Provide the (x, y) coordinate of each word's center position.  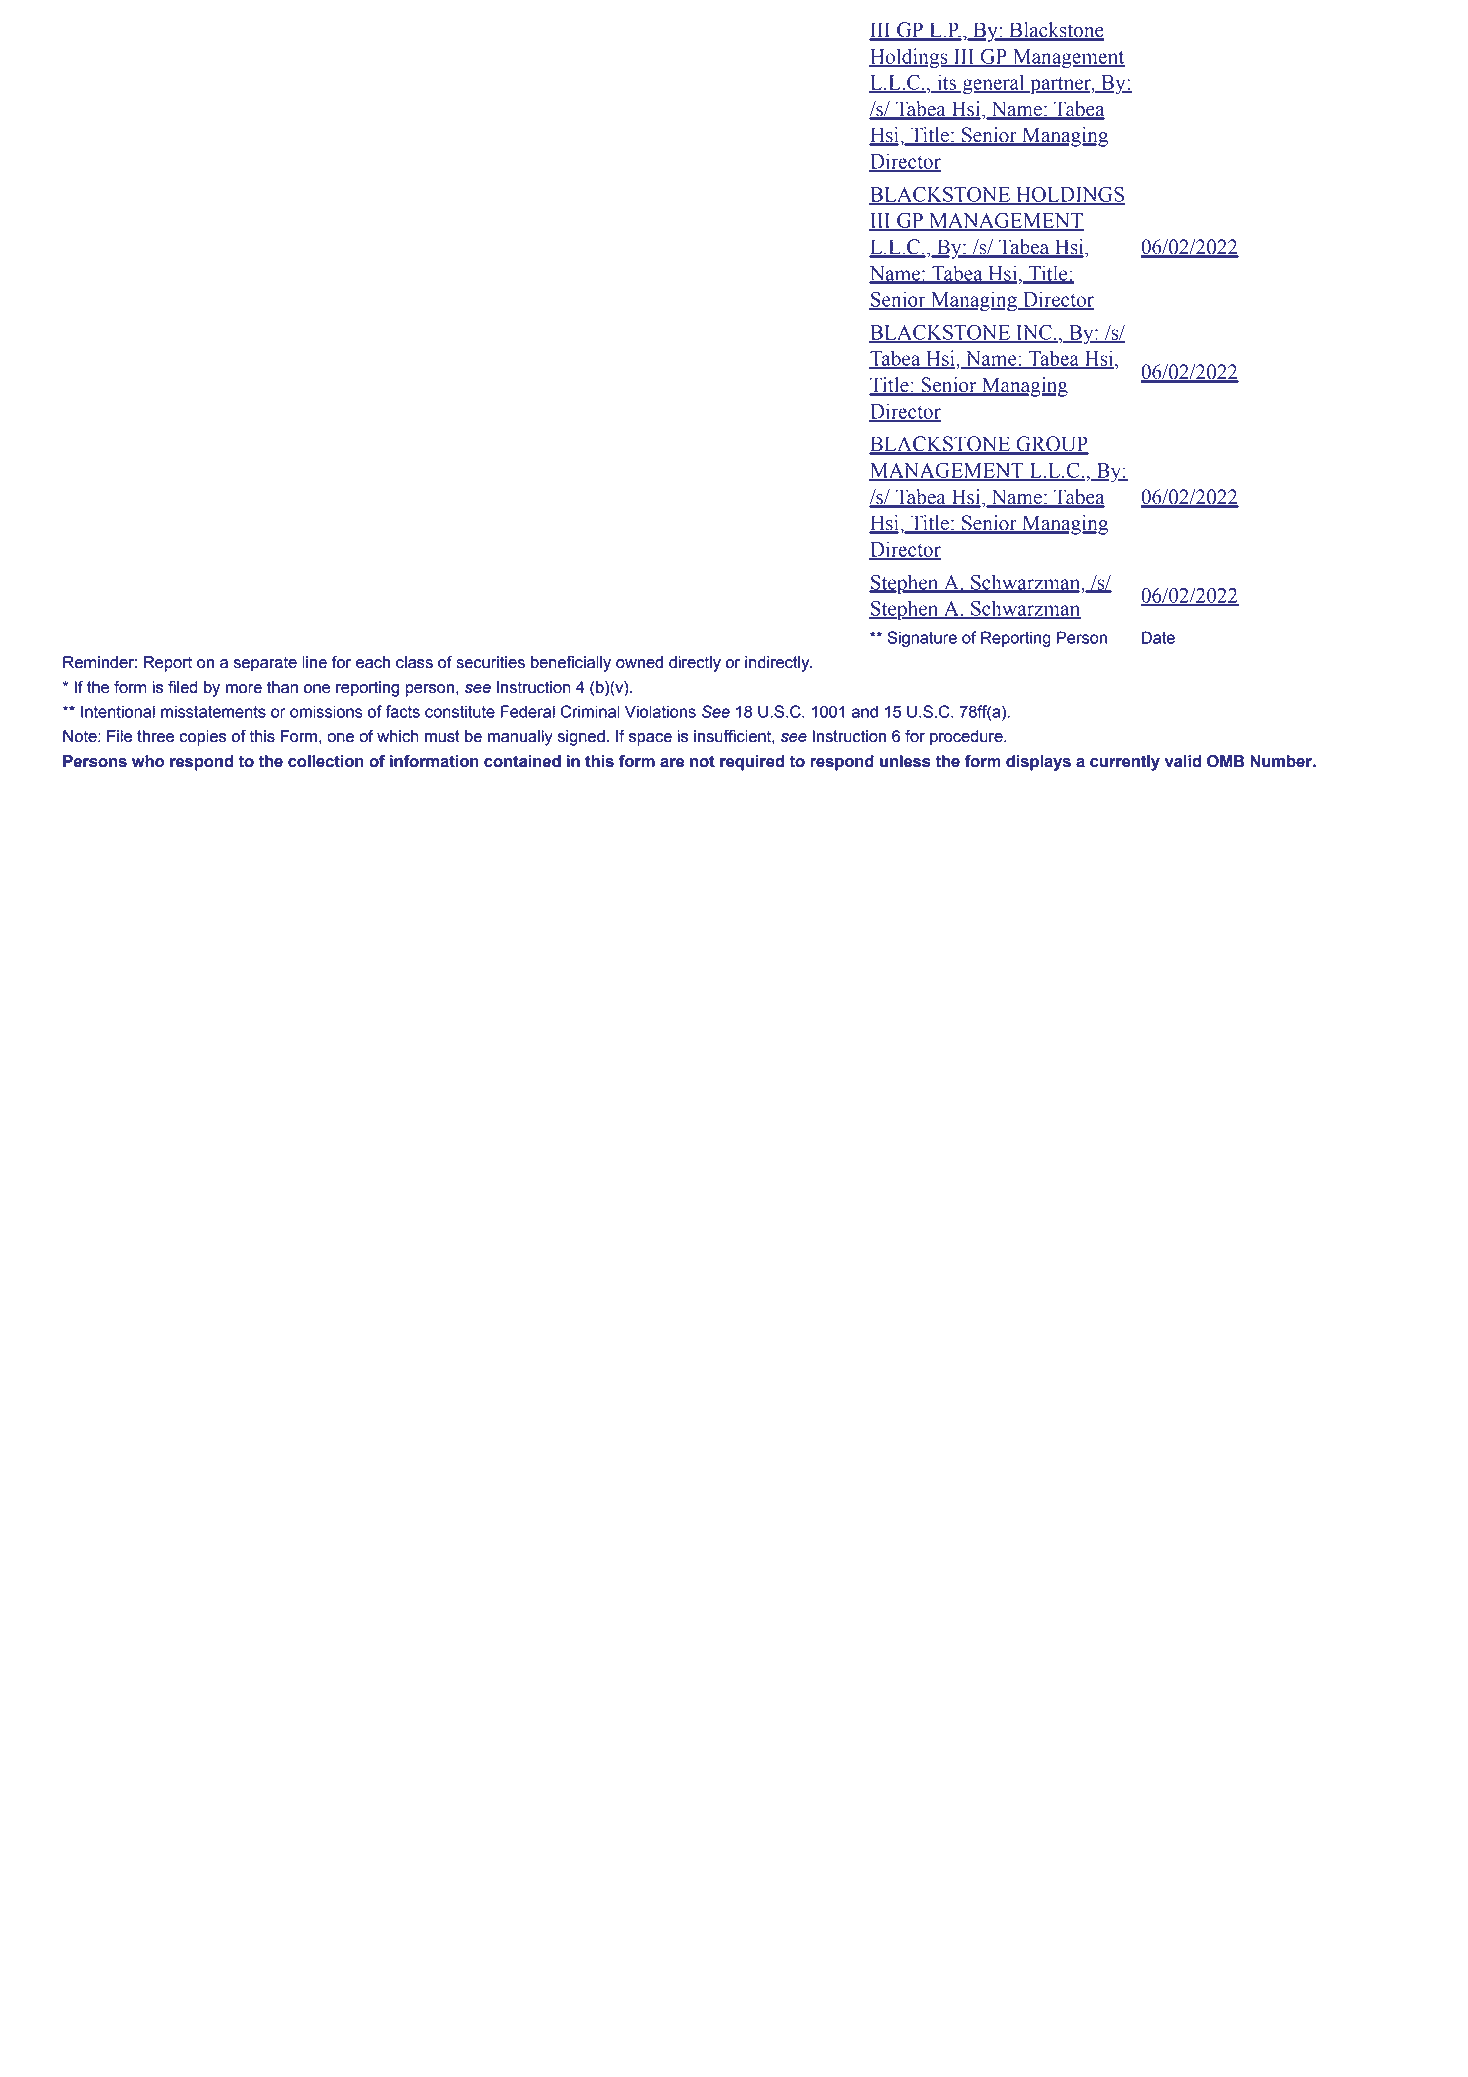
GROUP (1051, 445)
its (947, 83)
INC (1034, 333)
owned (639, 662)
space (650, 739)
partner (1060, 85)
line (314, 662)
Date (1158, 637)
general (993, 84)
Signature (922, 639)
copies (202, 738)
